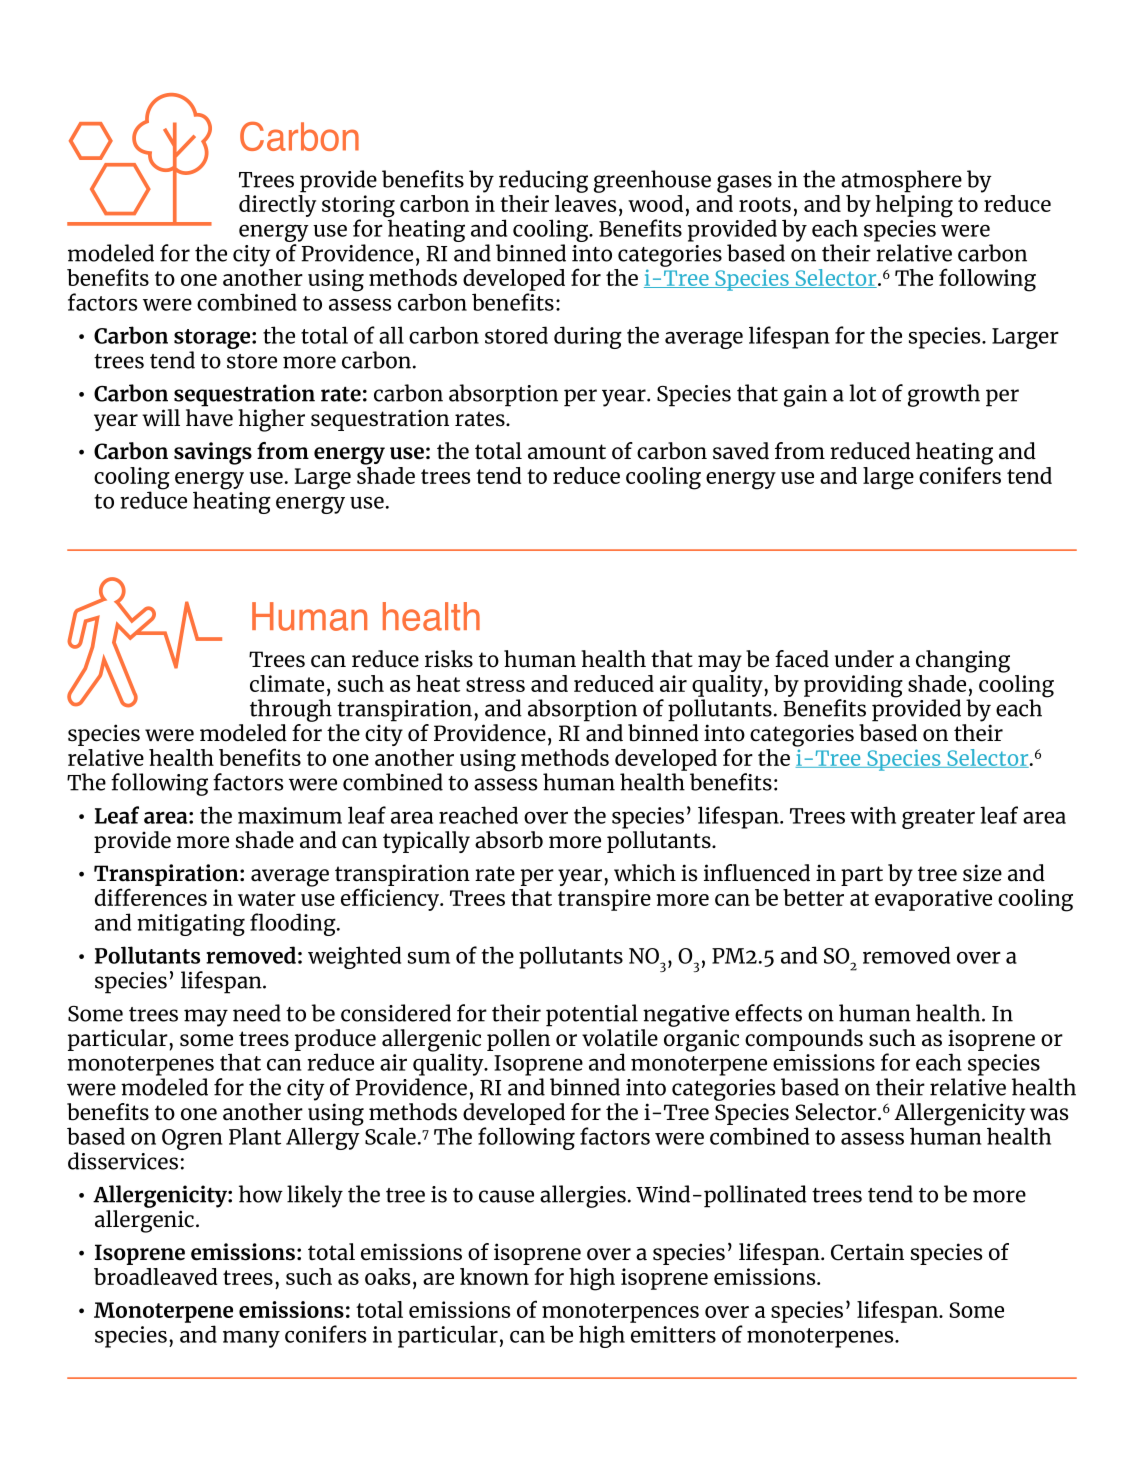 This screenshot has height=1480, width=1144. I want to click on emitters, so click(673, 1334).
